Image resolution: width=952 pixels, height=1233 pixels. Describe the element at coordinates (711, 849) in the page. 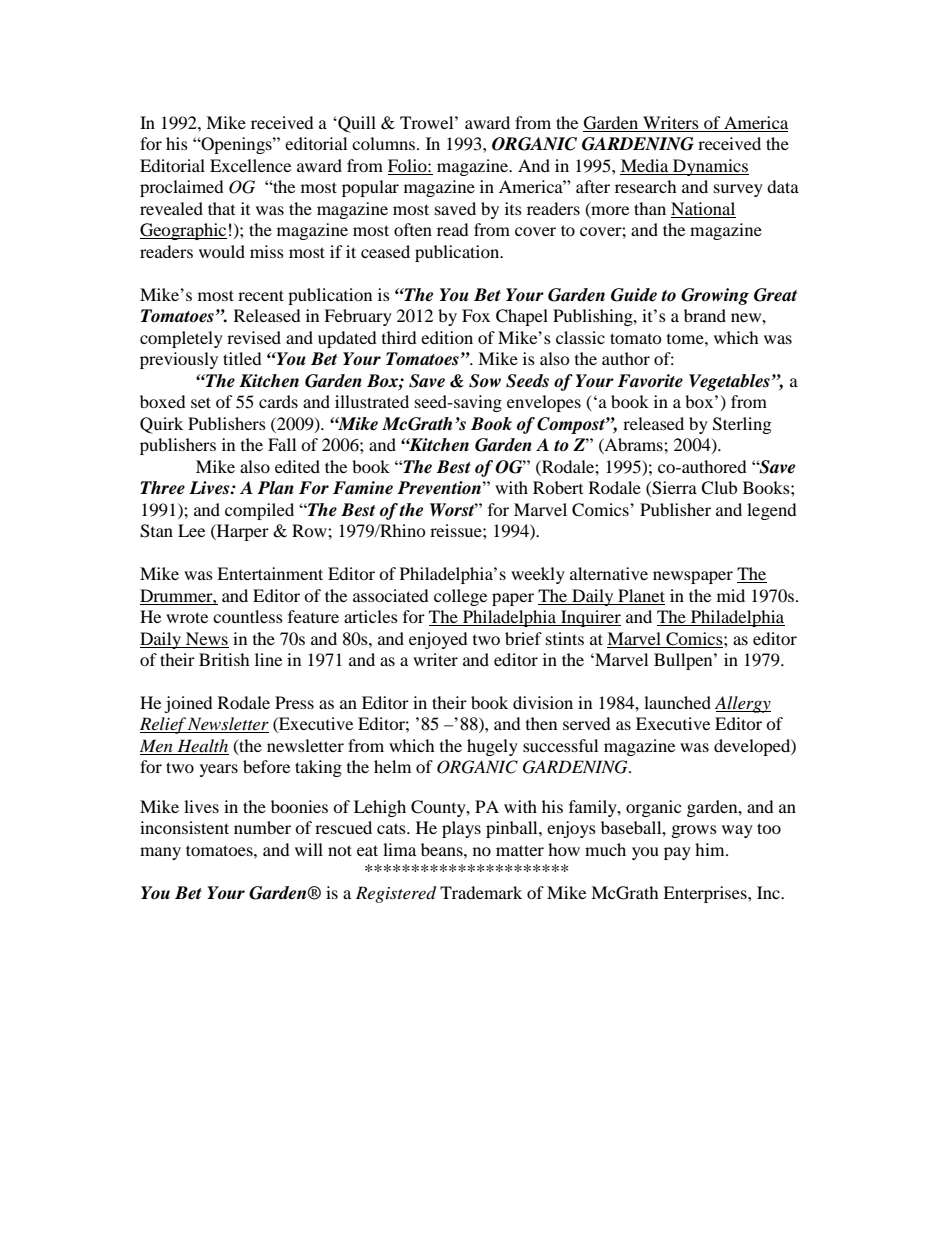

I see `him` at that location.
